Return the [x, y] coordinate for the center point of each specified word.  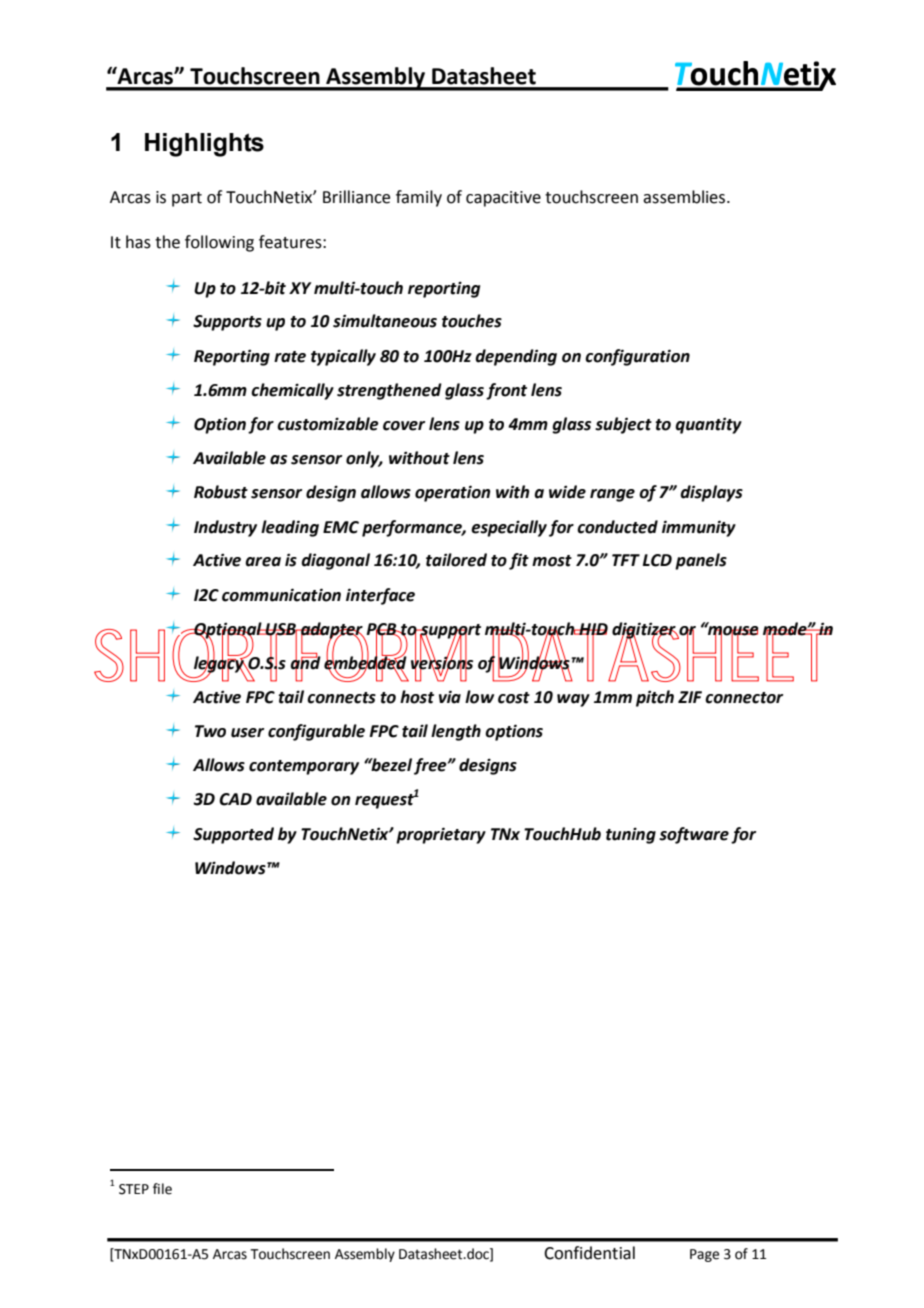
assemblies [685, 197]
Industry [225, 528]
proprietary [441, 835]
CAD [235, 799]
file [162, 1189]
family [419, 198]
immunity [699, 528]
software [694, 835]
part [187, 199]
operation [453, 493]
